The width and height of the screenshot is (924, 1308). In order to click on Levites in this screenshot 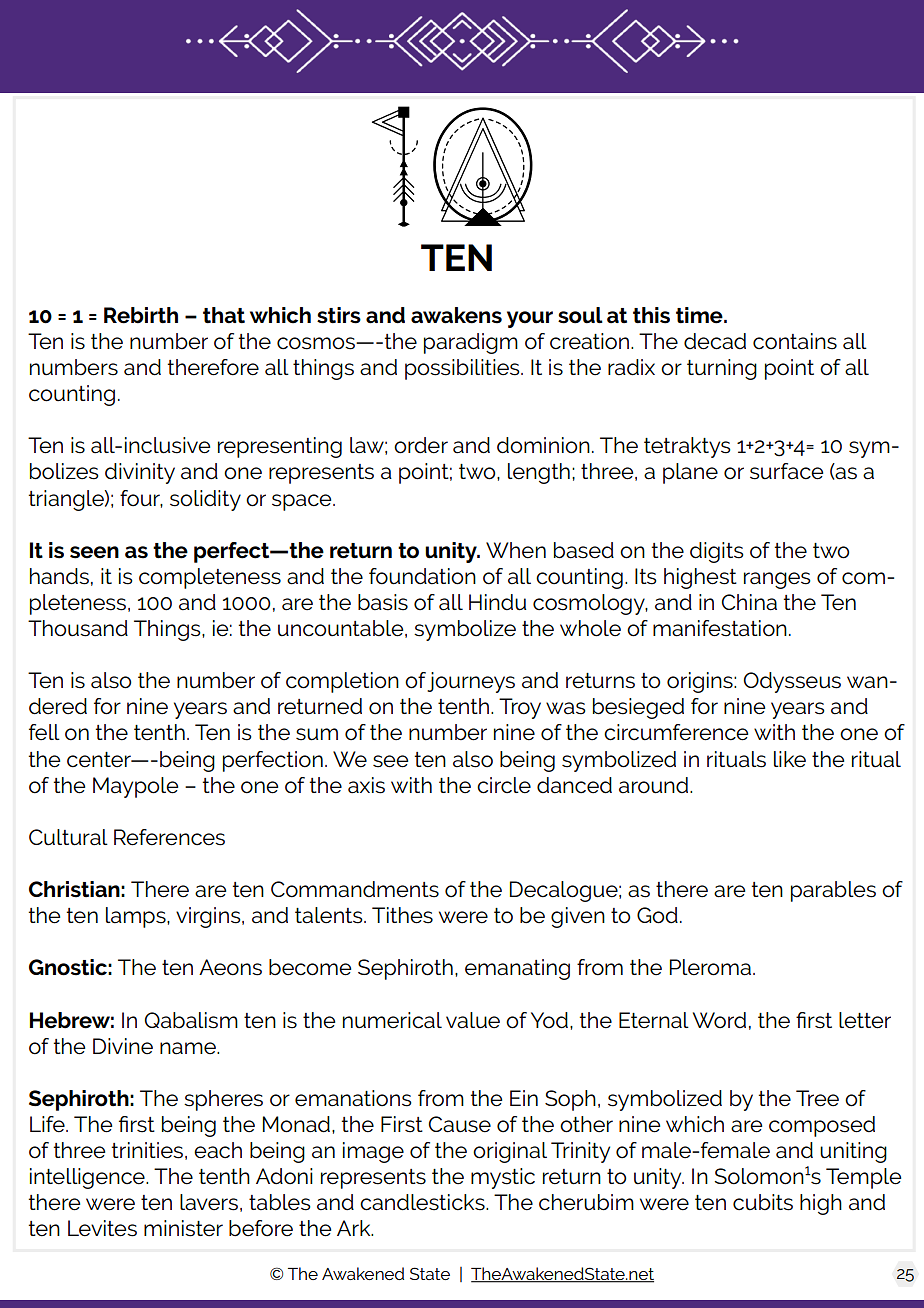, I will do `click(102, 1228)`.
